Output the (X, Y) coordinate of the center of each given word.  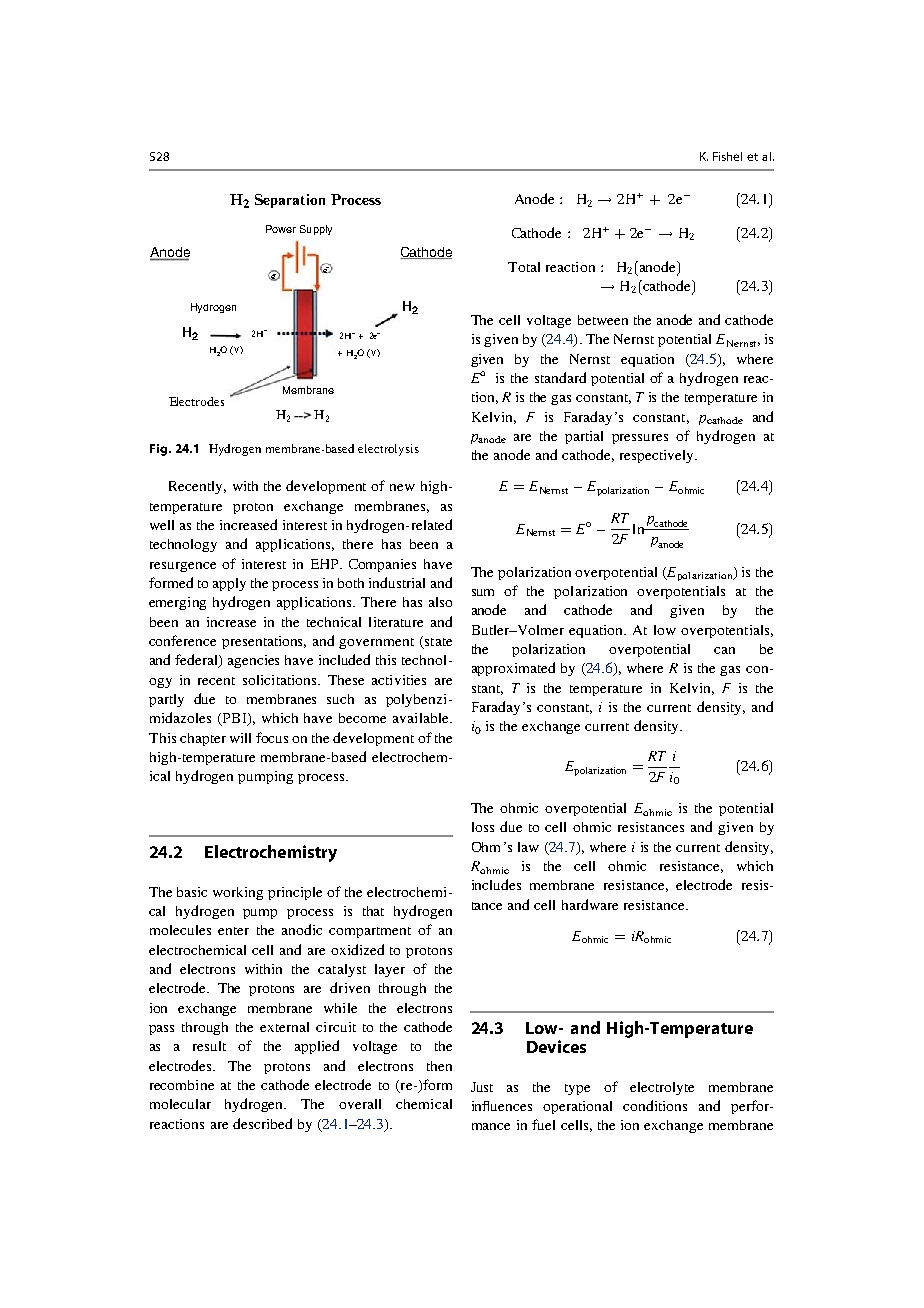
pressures (640, 439)
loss (483, 827)
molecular (180, 1104)
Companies (382, 565)
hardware (590, 904)
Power (281, 229)
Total (524, 267)
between (603, 320)
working (238, 893)
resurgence (183, 567)
